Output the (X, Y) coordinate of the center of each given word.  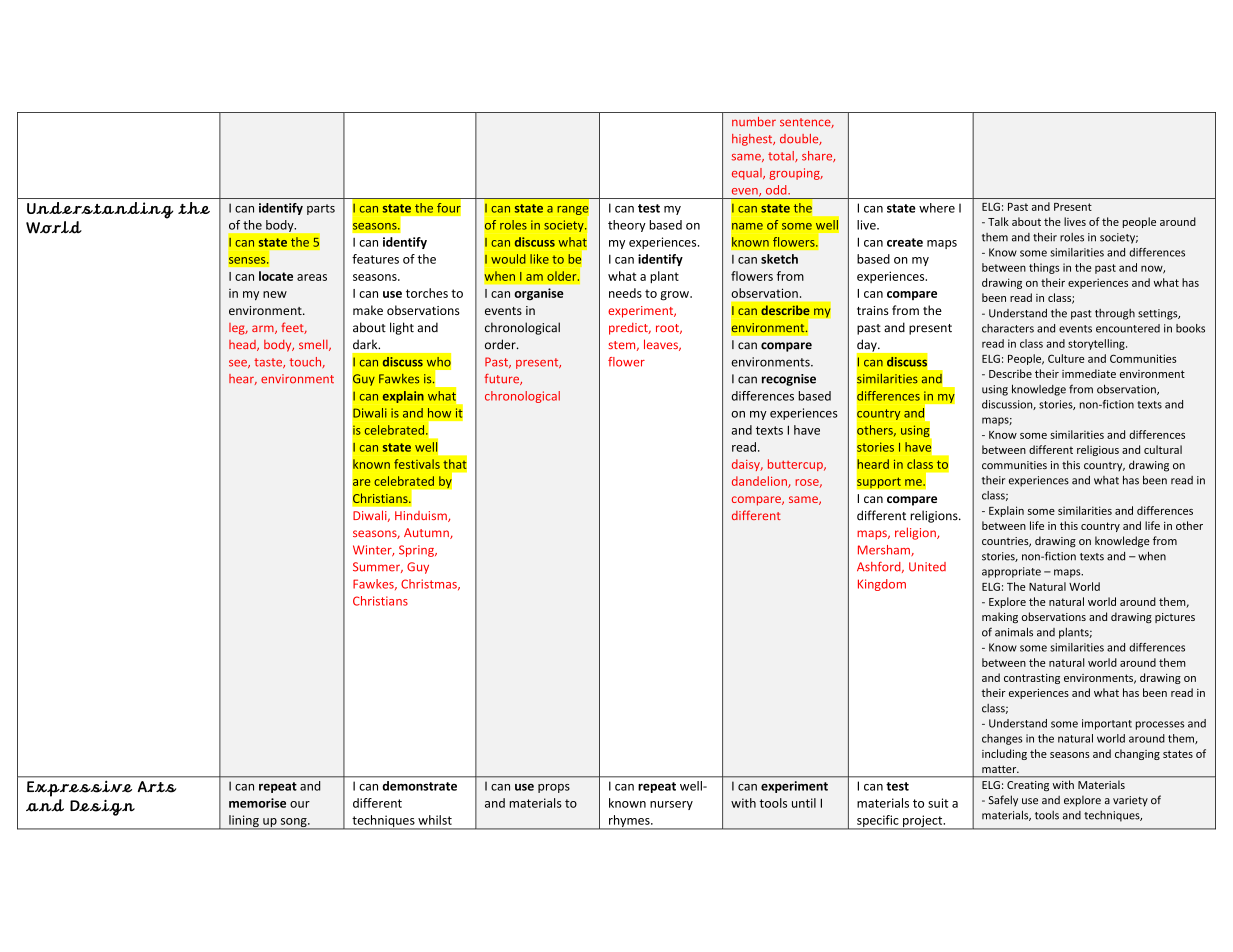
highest (753, 140)
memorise (257, 803)
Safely (1003, 801)
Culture (1066, 358)
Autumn (427, 533)
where (937, 208)
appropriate (1011, 572)
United (927, 567)
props (554, 788)
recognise (789, 380)
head (243, 345)
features (375, 259)
